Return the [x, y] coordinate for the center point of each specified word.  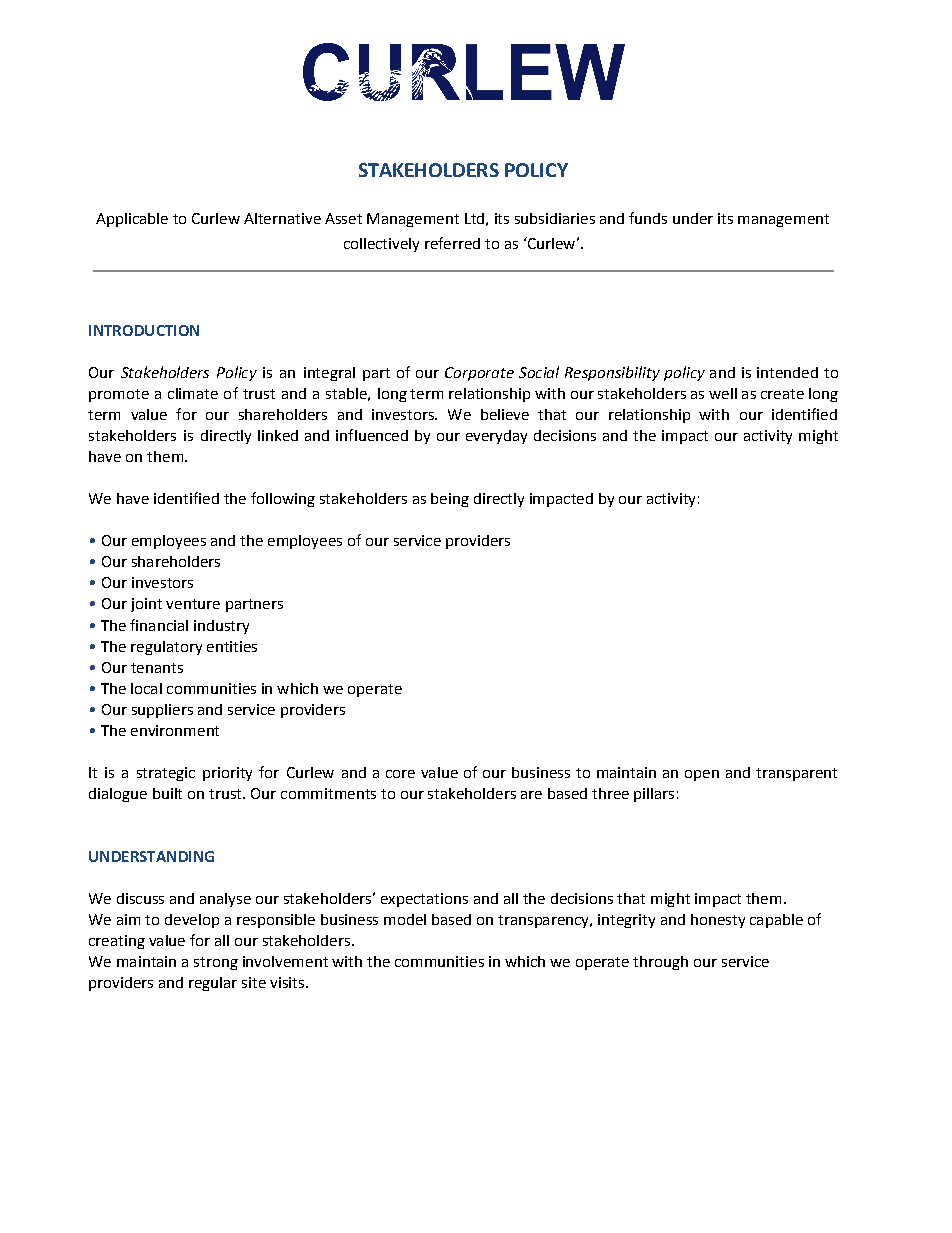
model [405, 919]
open [702, 775]
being [450, 500]
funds [648, 218]
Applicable [132, 220]
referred [452, 243]
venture [193, 604]
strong [216, 963]
